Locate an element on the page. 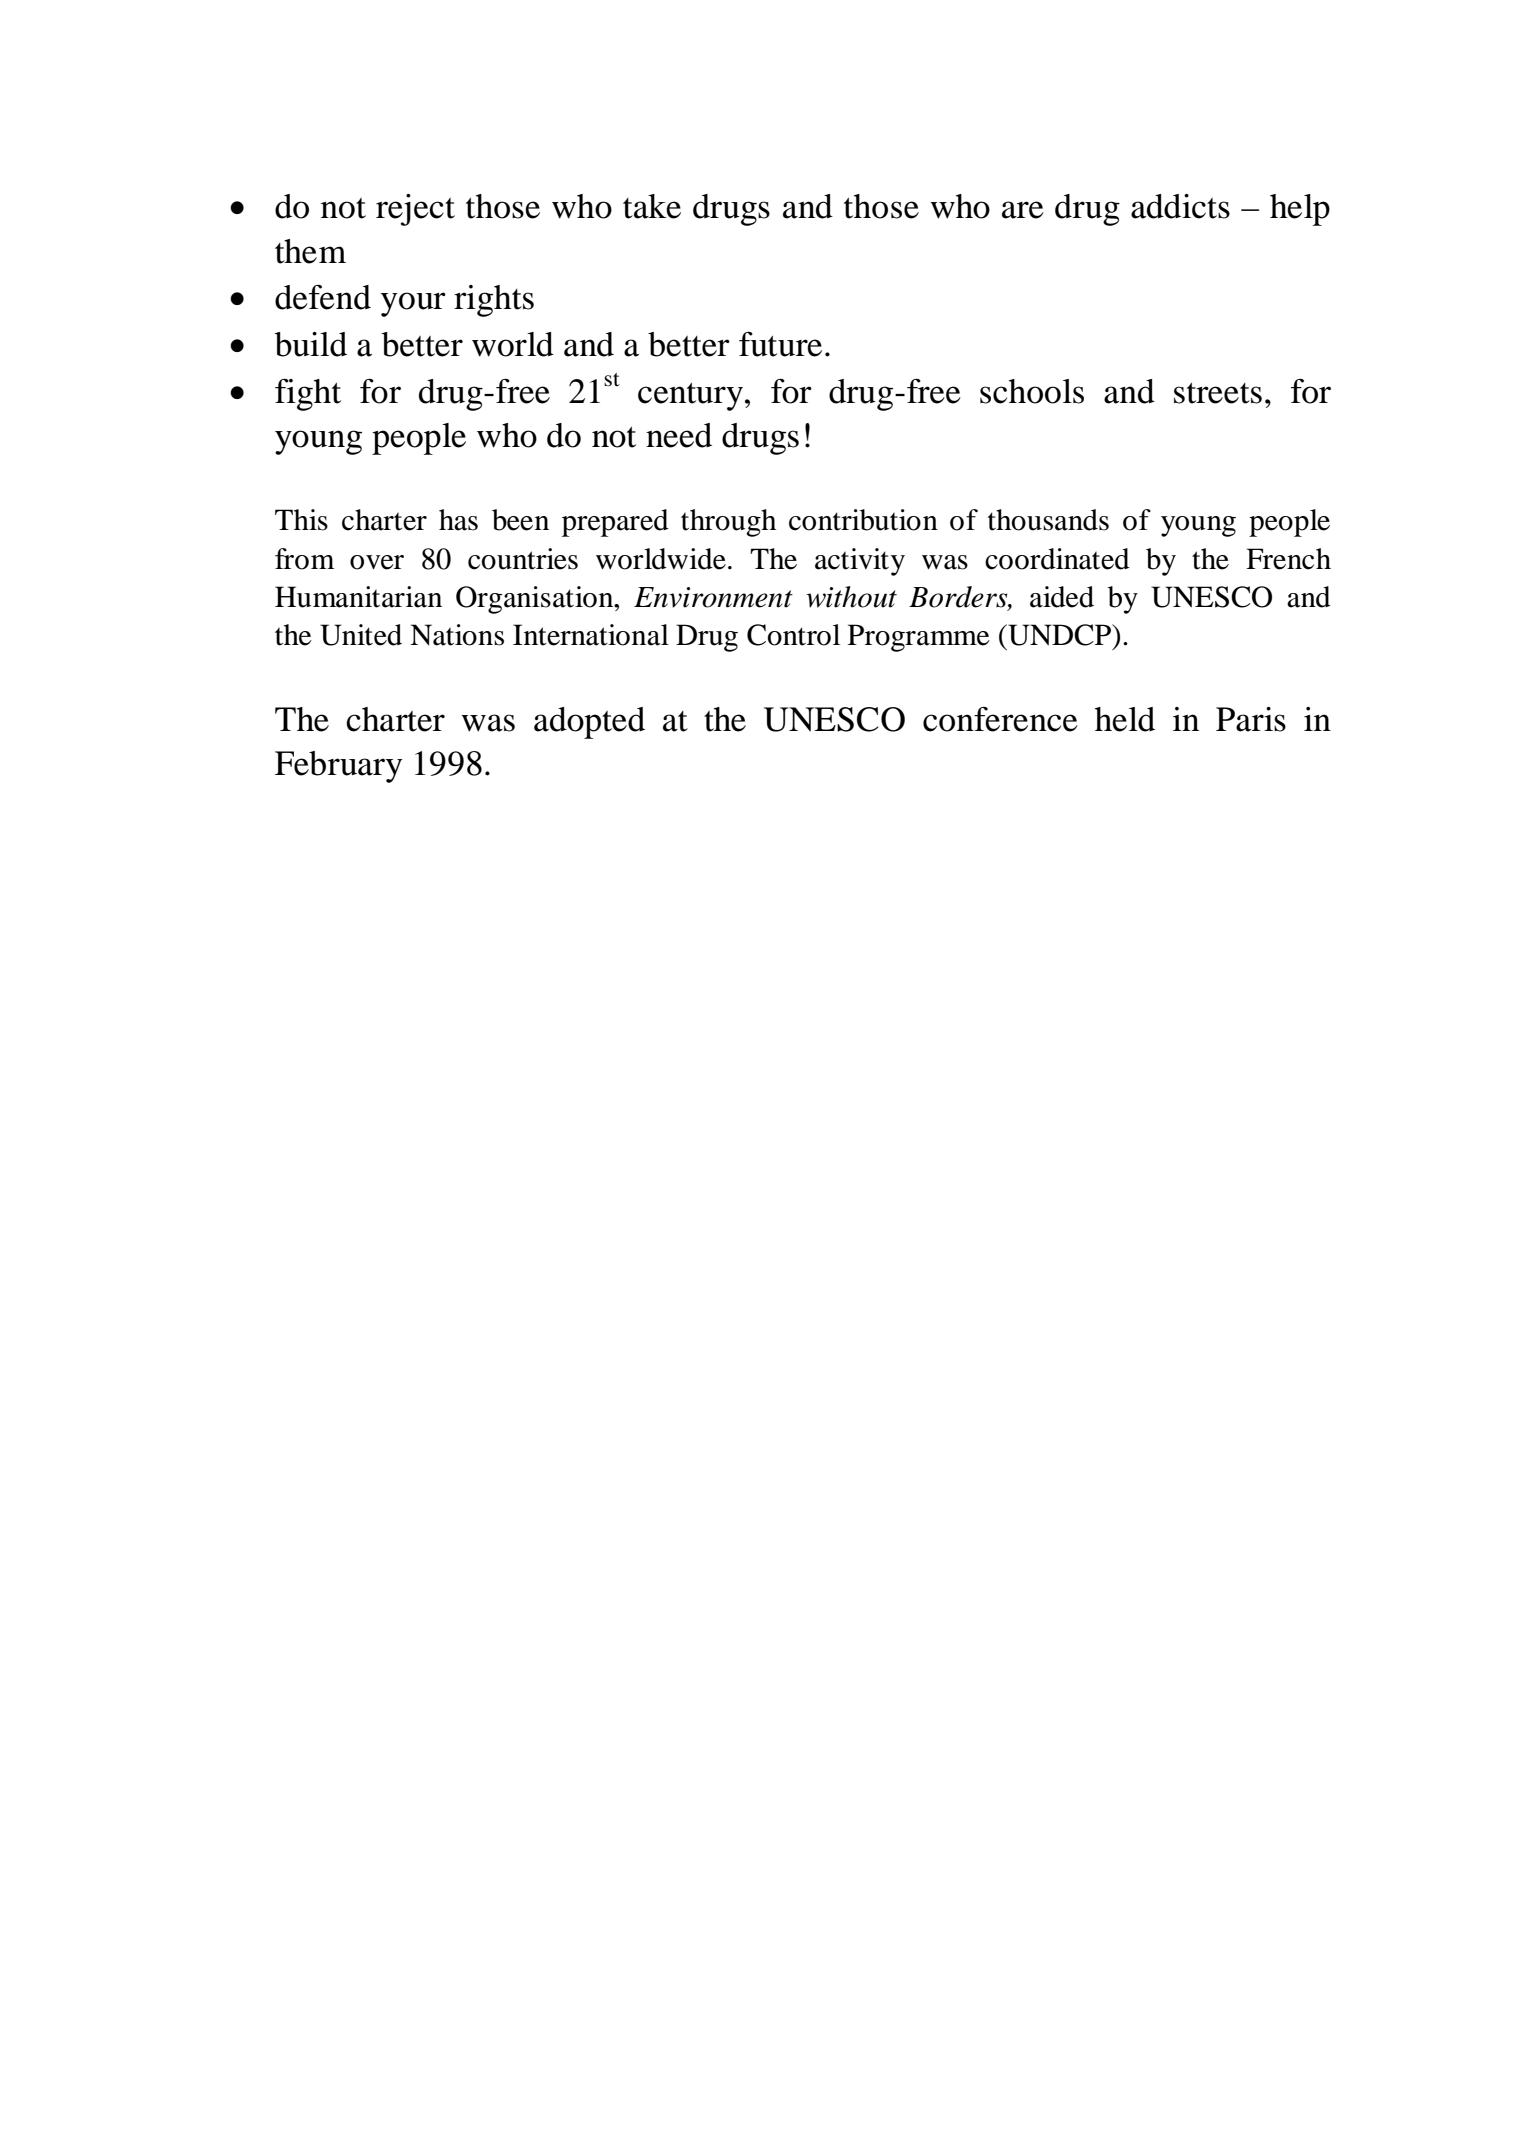 This image has height=2143, width=1514. reject is located at coordinates (415, 210).
